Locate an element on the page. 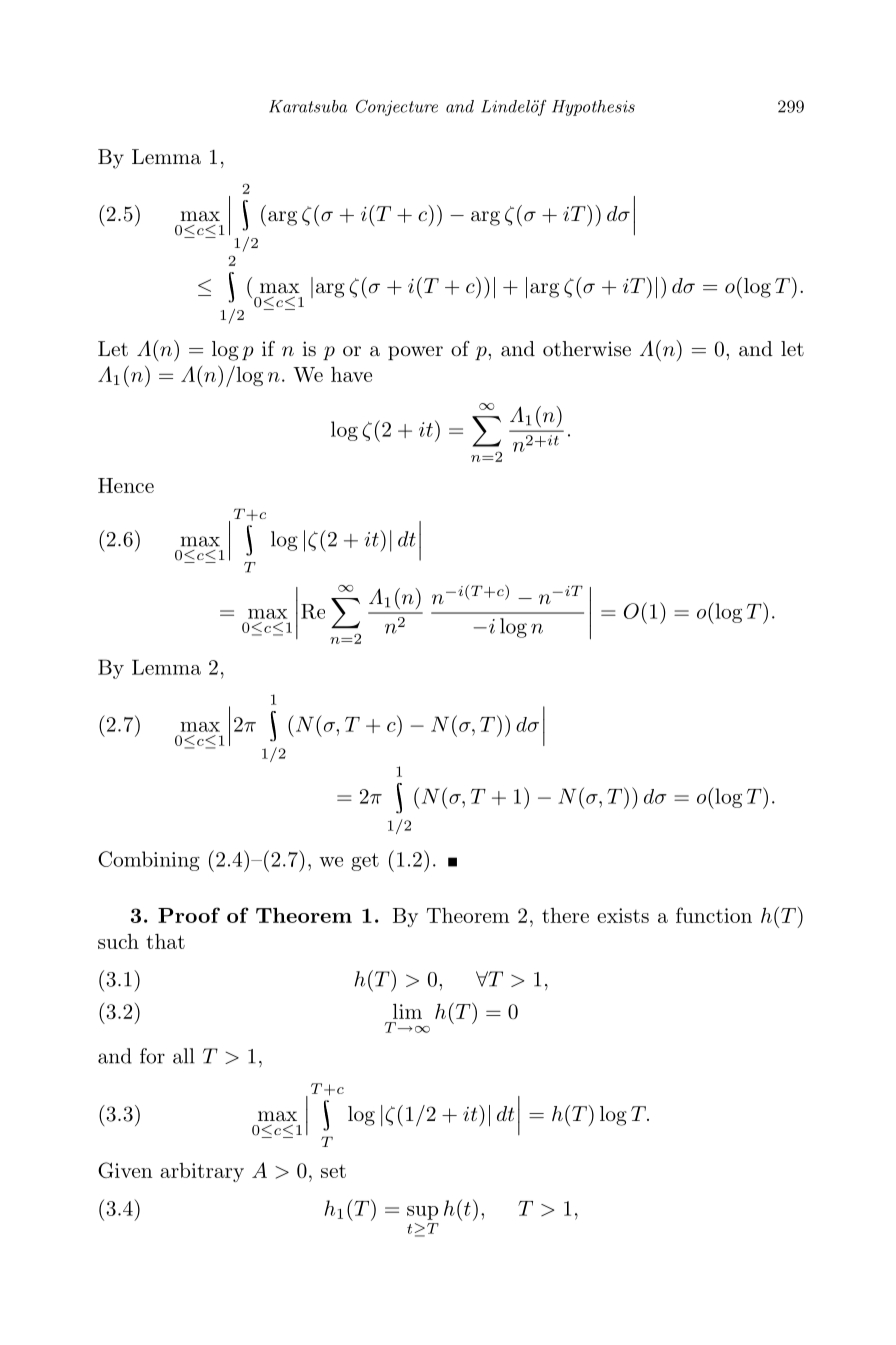 This document has width=896, height=1345. Hypothesis is located at coordinates (593, 108).
